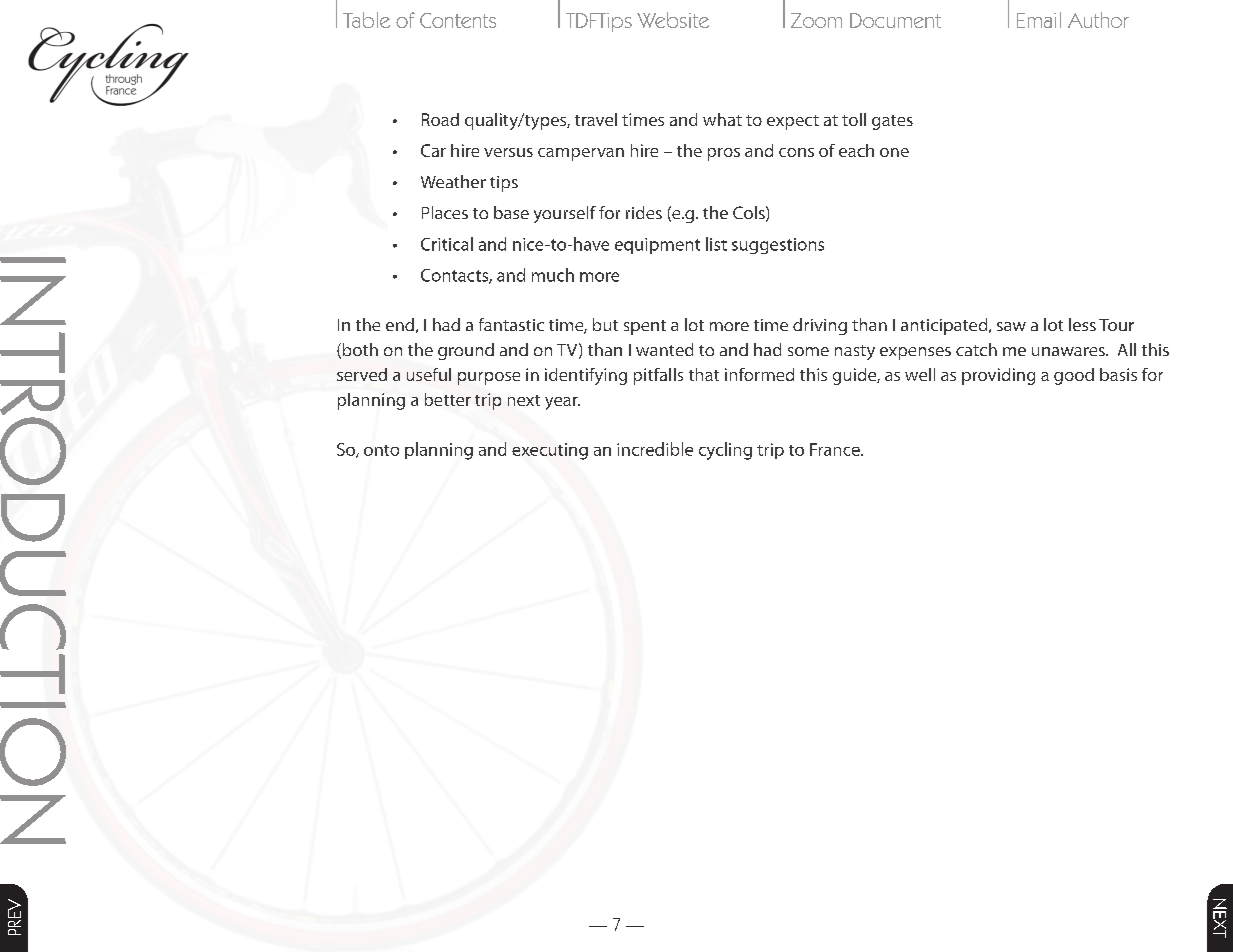 This screenshot has width=1233, height=952. Describe the element at coordinates (429, 374) in the screenshot. I see `useful` at that location.
